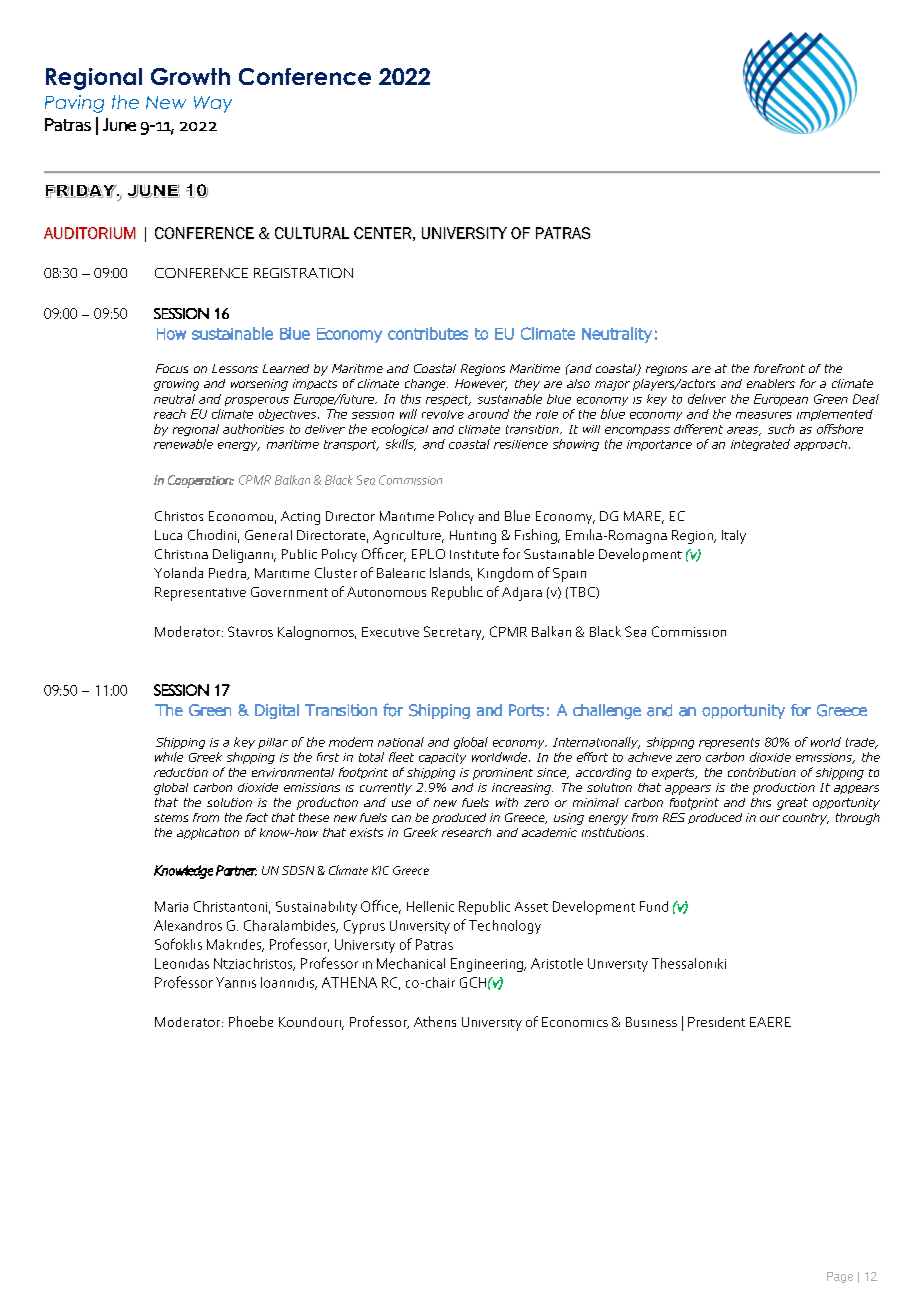 The height and width of the page is (1308, 924). I want to click on Way, so click(213, 104).
